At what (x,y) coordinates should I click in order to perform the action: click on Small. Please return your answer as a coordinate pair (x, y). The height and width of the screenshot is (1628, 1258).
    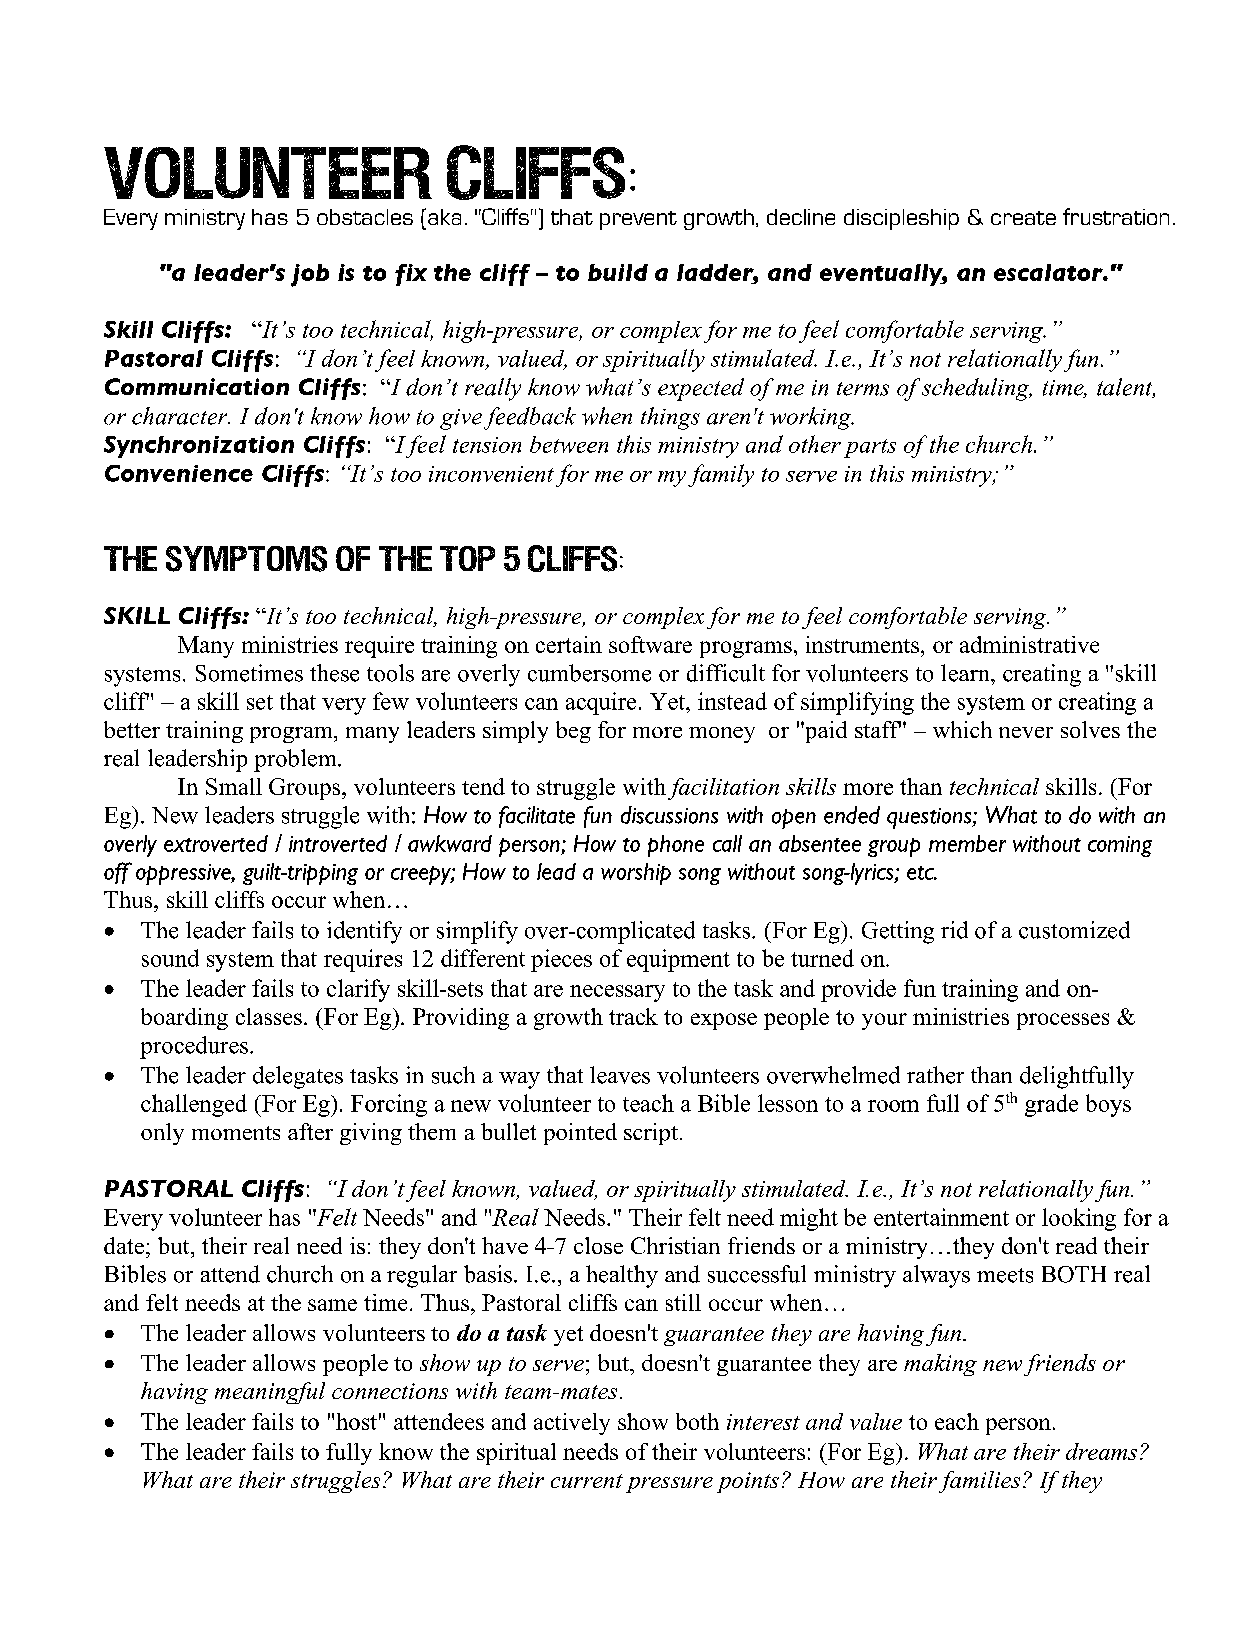
    Looking at the image, I should click on (234, 786).
